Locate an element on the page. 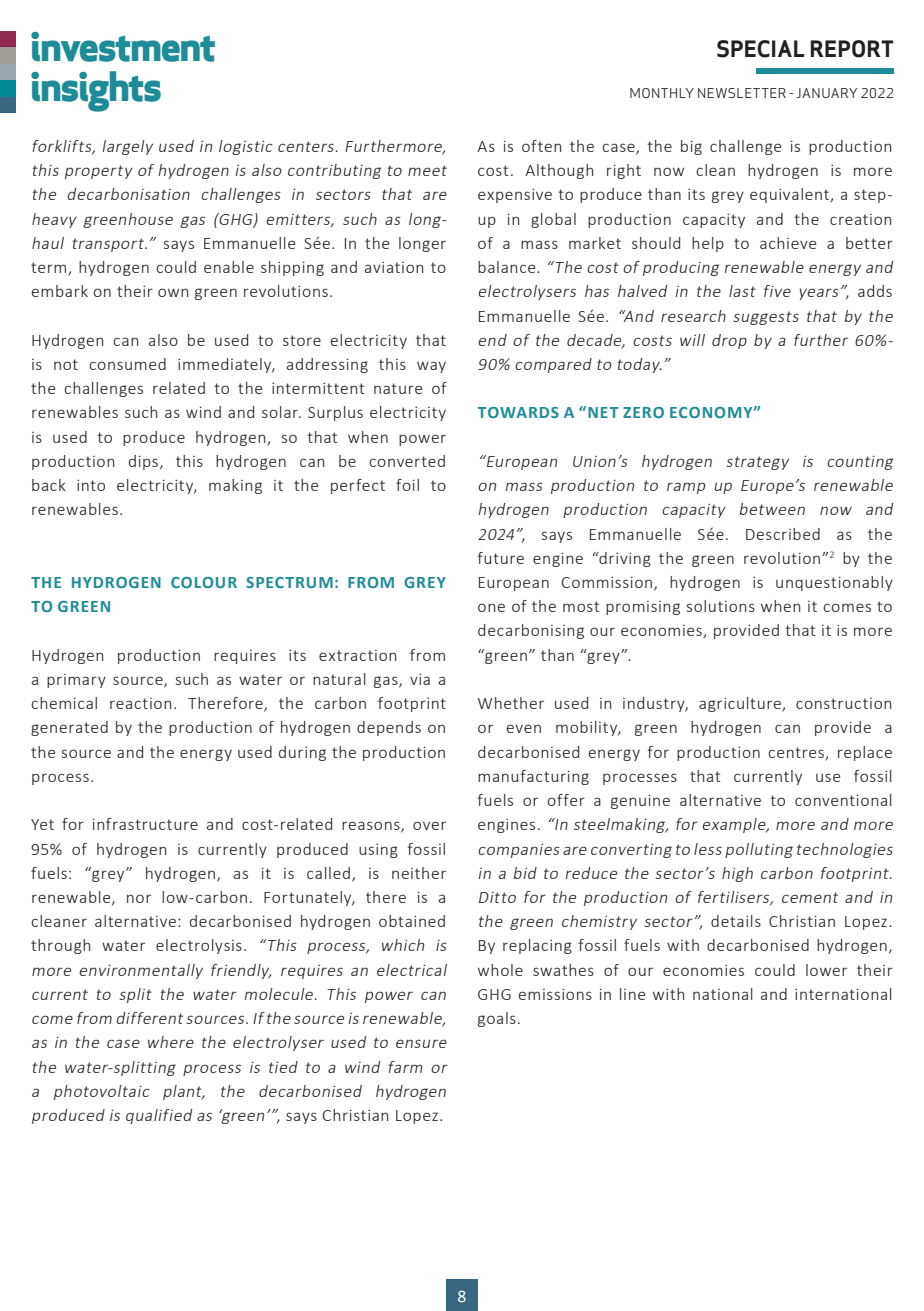 This document has width=924, height=1311. Described is located at coordinates (783, 534).
